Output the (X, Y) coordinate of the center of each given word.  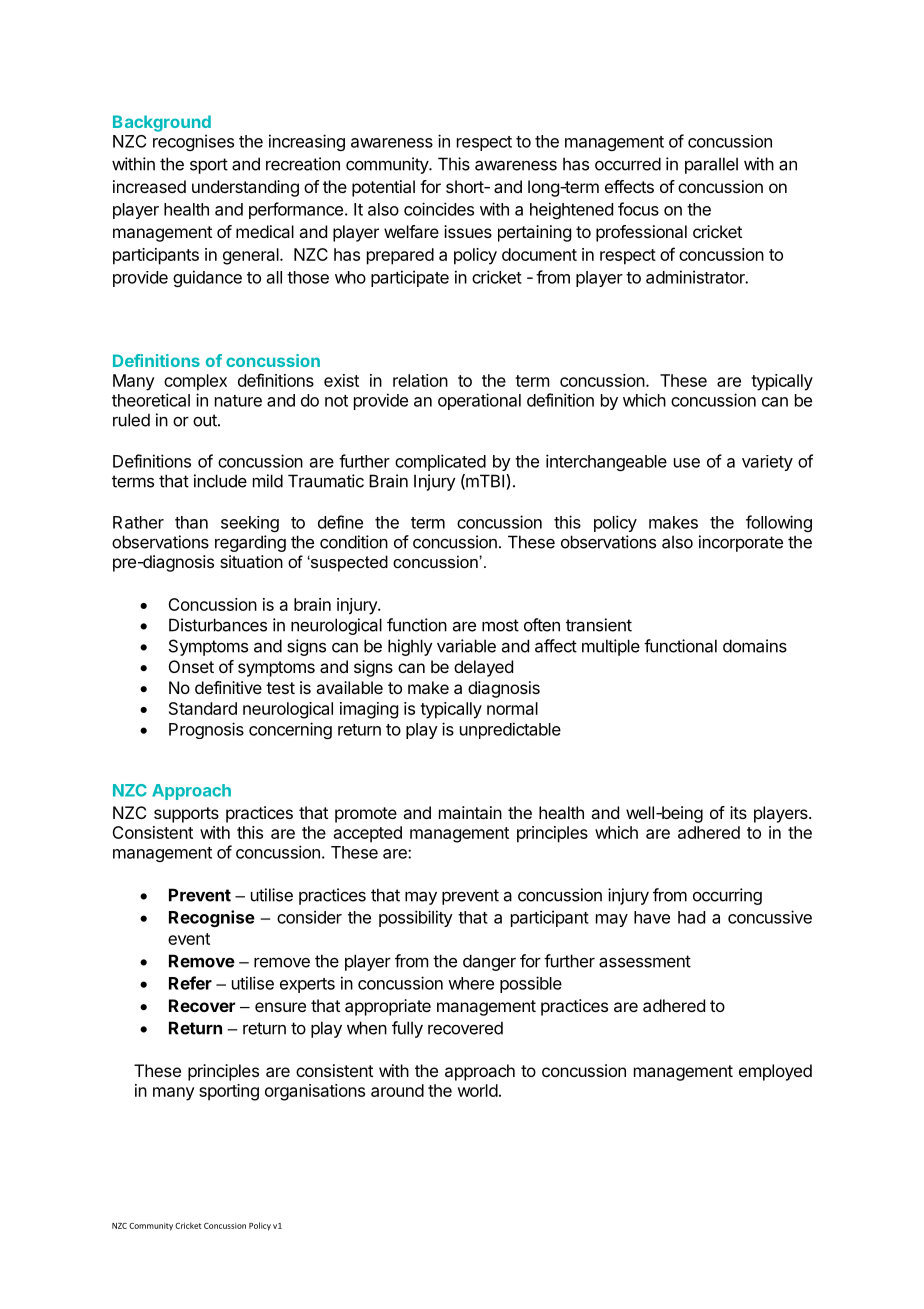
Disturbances (218, 625)
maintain (470, 812)
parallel (711, 165)
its (738, 812)
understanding (245, 188)
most (500, 625)
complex (195, 382)
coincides (439, 209)
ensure (280, 1007)
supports (186, 815)
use (687, 463)
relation (420, 380)
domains (755, 646)
